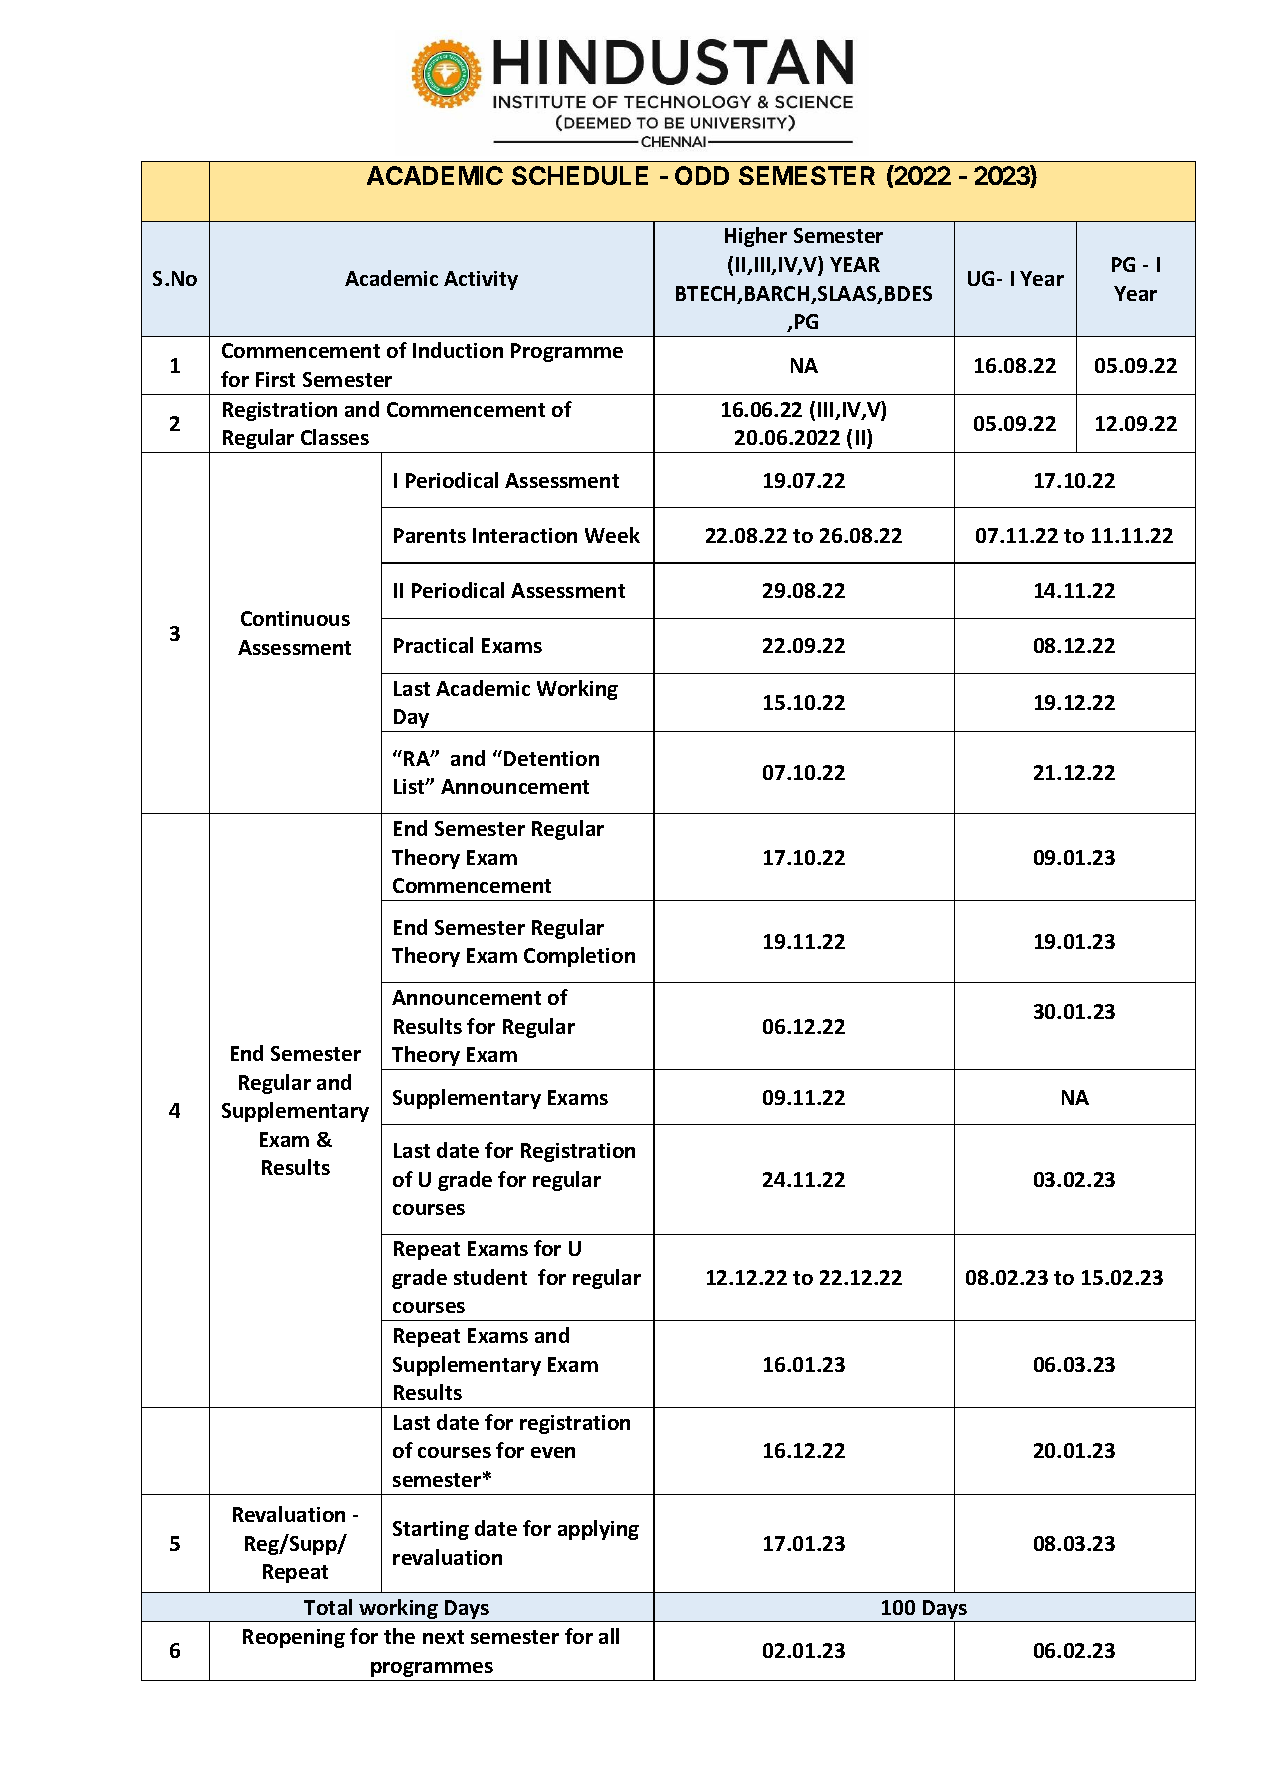 This document has width=1265, height=1788. What do you see at coordinates (275, 379) in the document?
I see `First` at bounding box center [275, 379].
